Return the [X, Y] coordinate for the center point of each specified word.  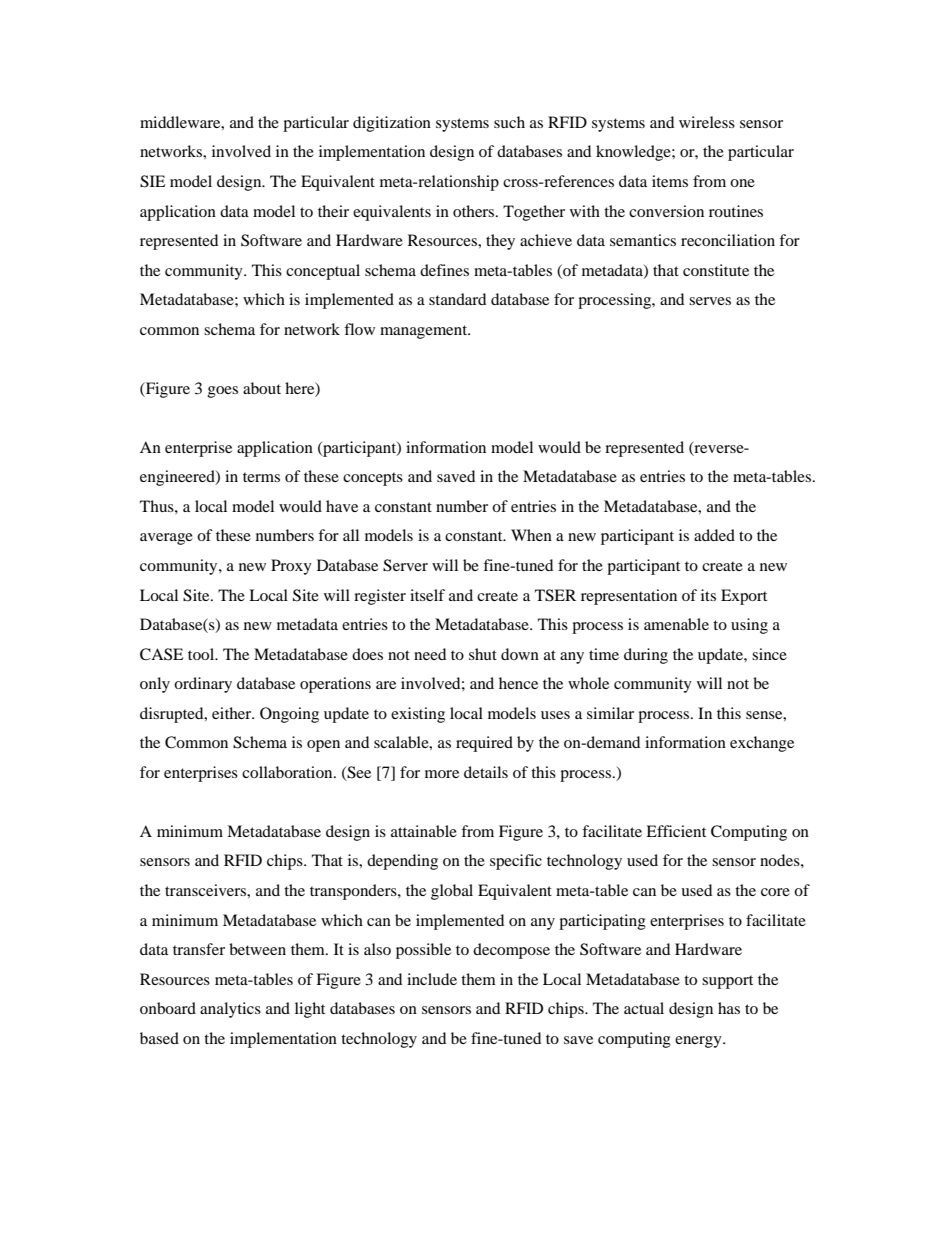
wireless [707, 122]
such [509, 122]
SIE [152, 181]
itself [427, 595]
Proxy [291, 567]
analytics [230, 1010]
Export [744, 597]
